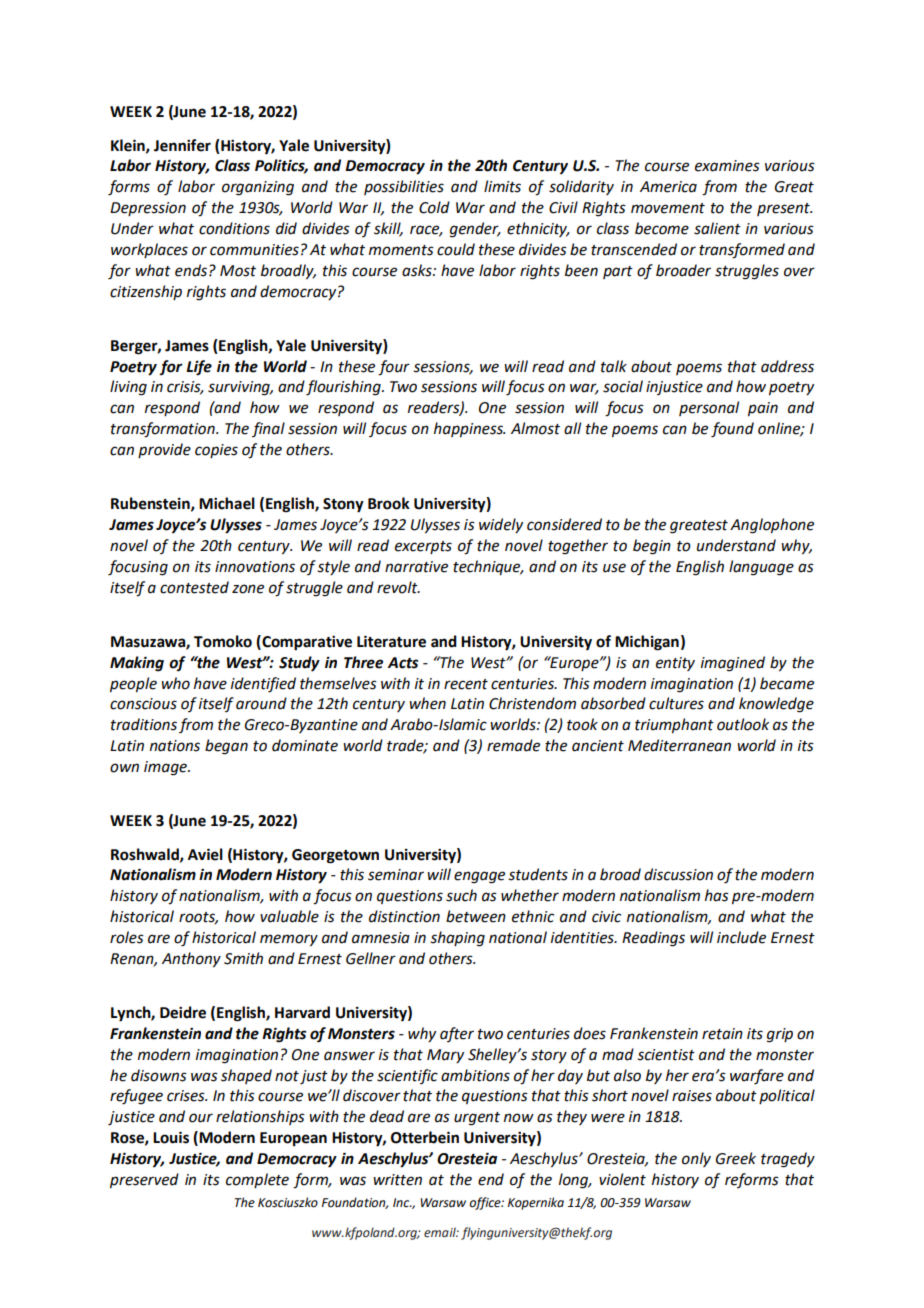 Image resolution: width=924 pixels, height=1308 pixels. I want to click on shaping, so click(457, 939).
